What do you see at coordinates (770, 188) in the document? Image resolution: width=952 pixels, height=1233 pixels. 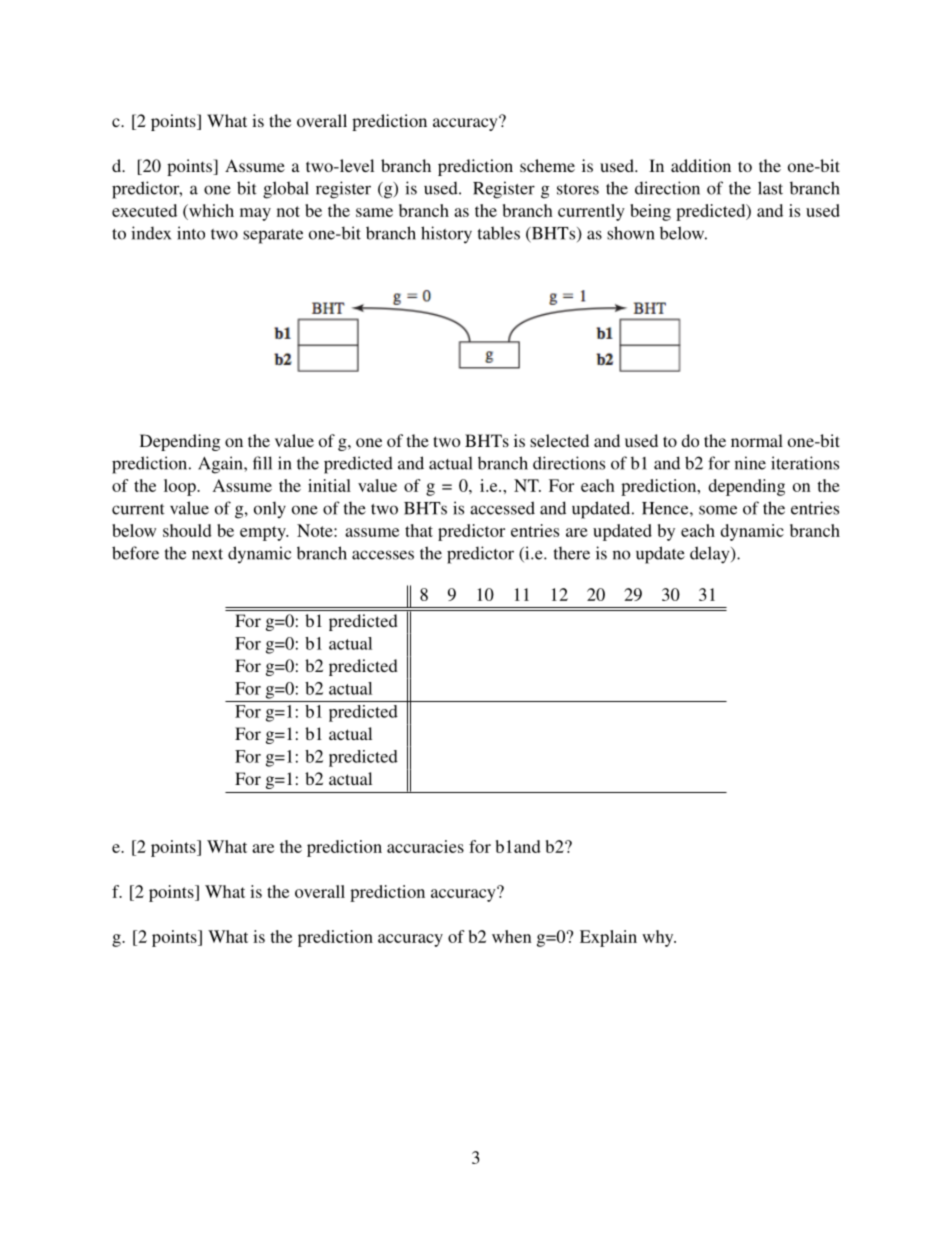 I see `last` at bounding box center [770, 188].
